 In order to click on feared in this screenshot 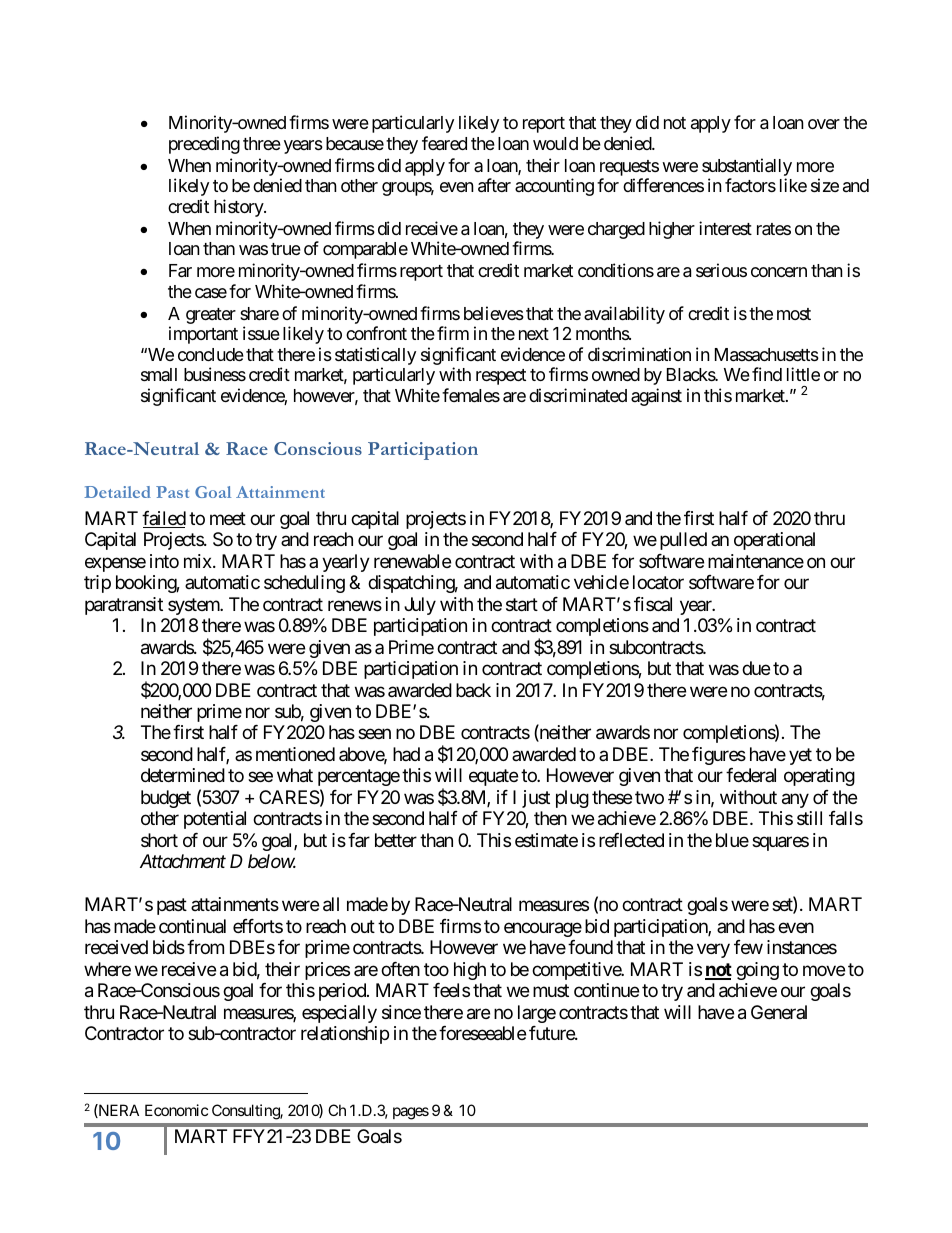, I will do `click(444, 143)`.
